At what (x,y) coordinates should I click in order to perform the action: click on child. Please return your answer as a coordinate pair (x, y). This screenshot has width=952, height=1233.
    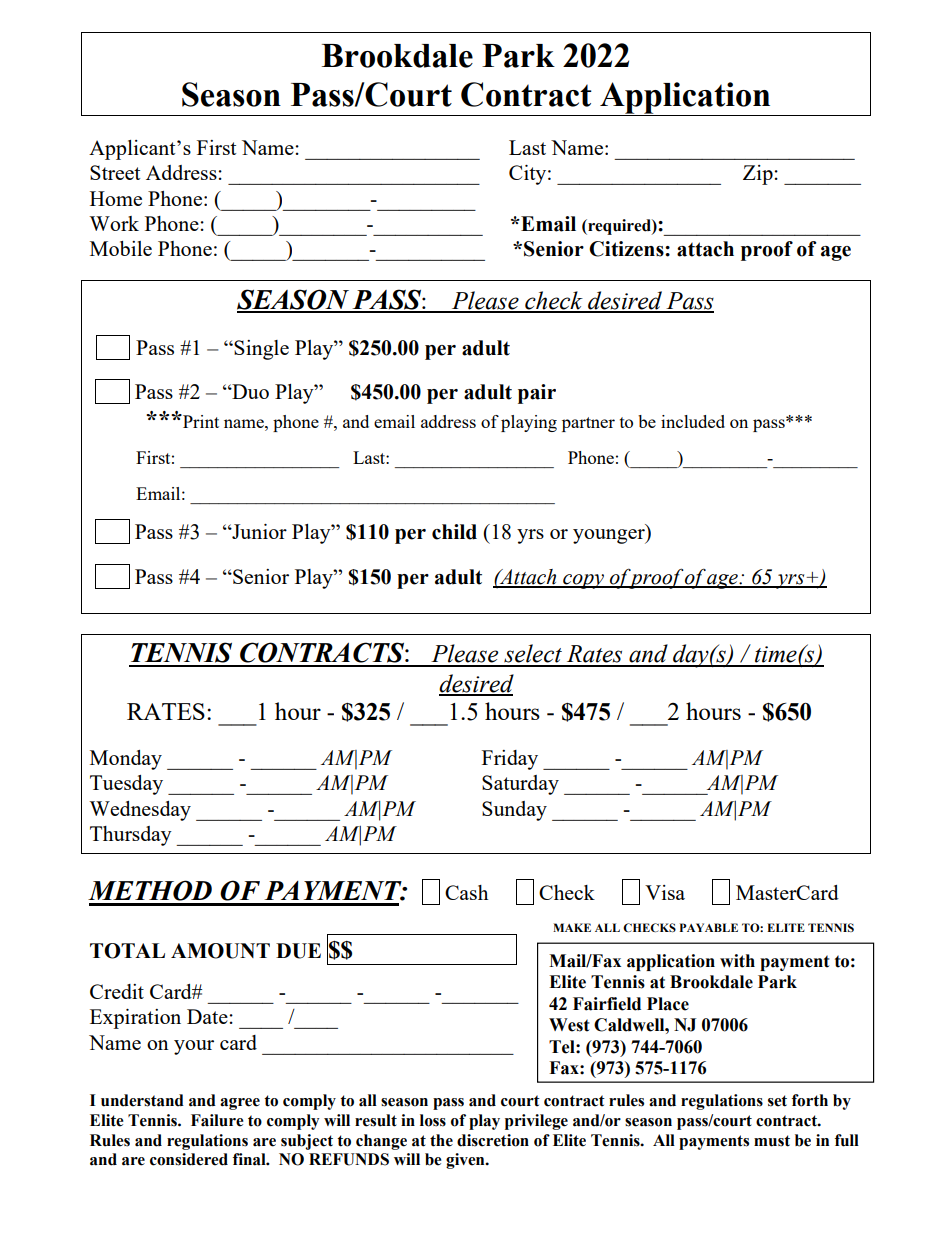
    Looking at the image, I should click on (454, 532).
